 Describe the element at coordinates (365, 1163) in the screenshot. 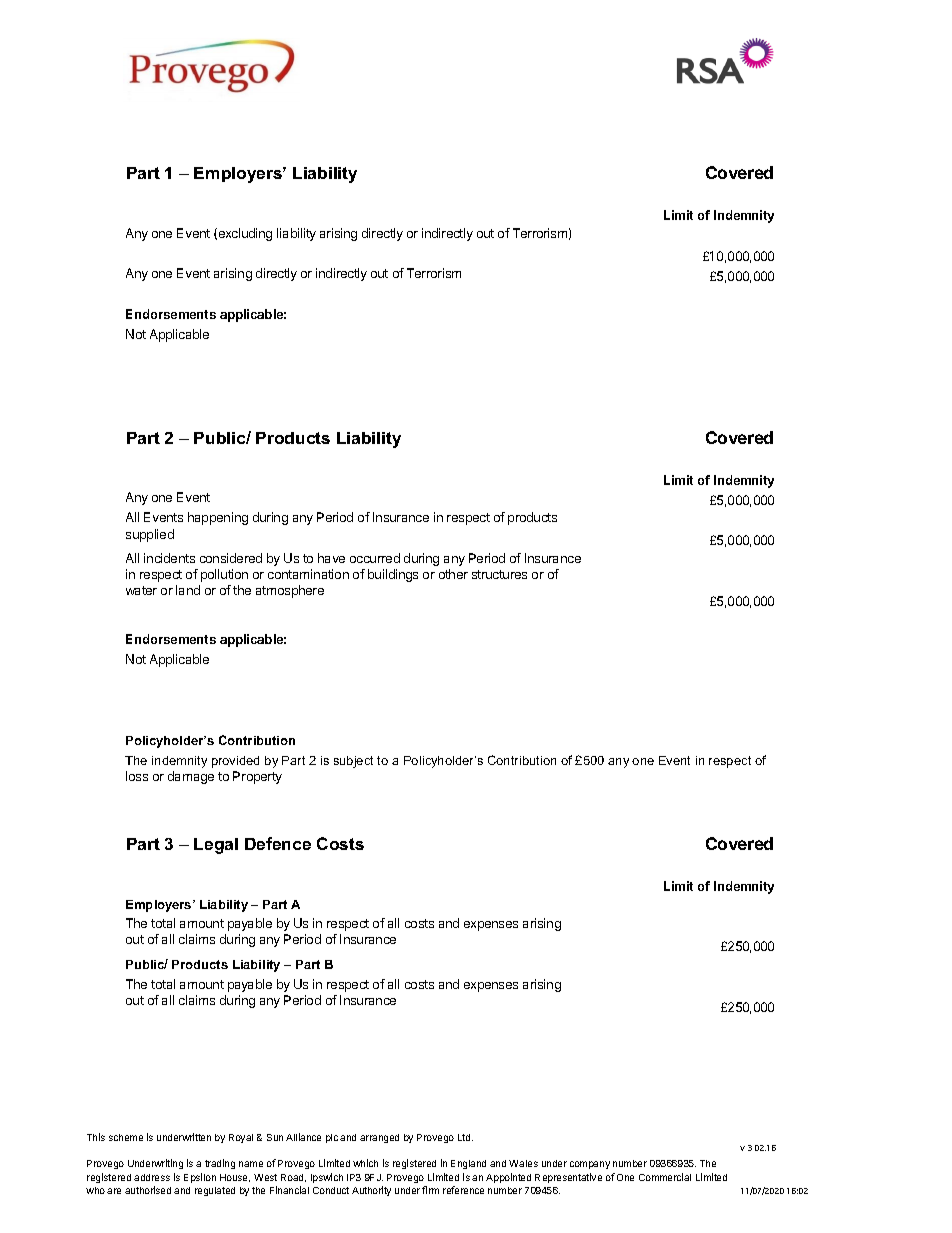

I see `which` at that location.
